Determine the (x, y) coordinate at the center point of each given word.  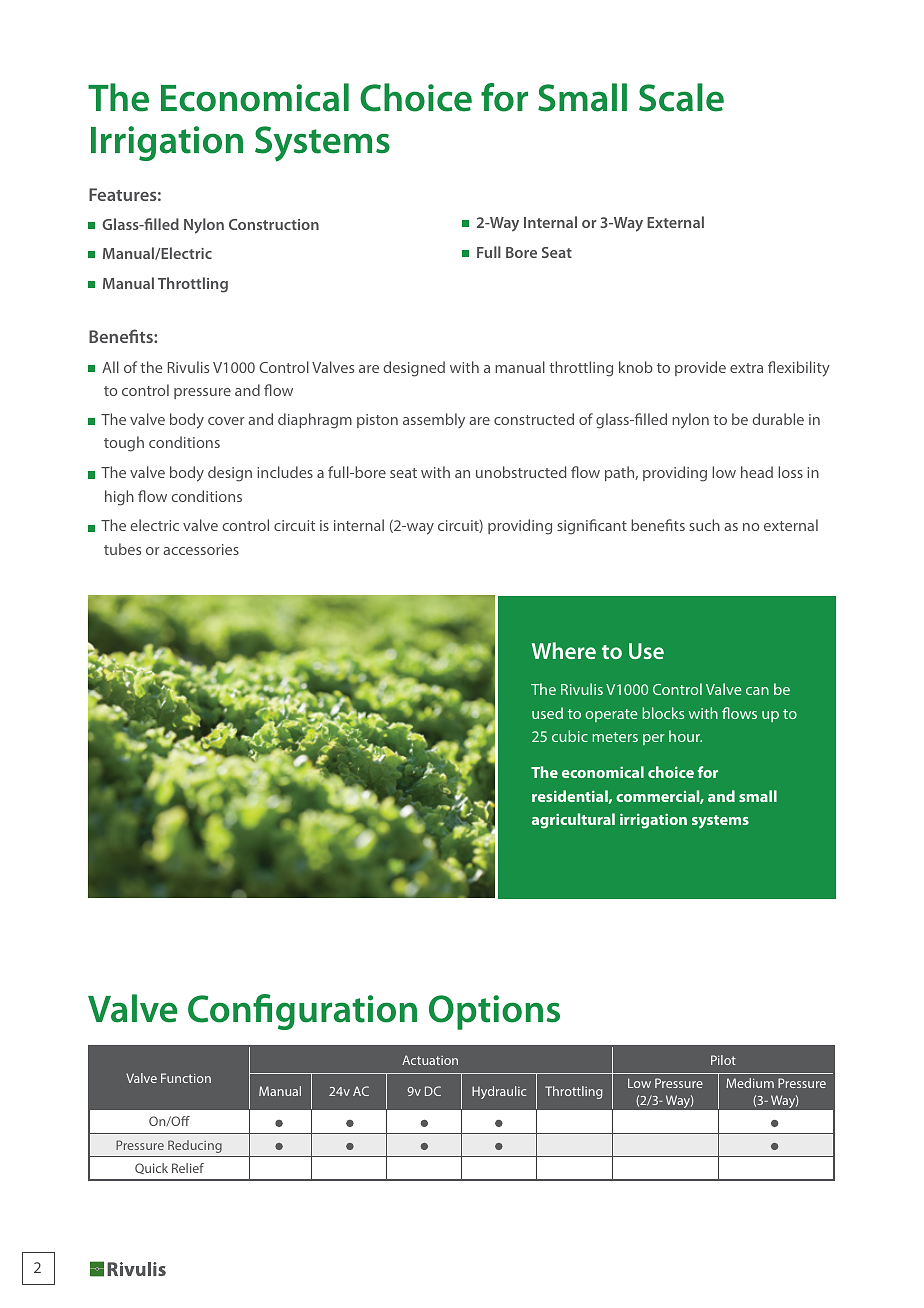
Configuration (302, 1012)
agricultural (573, 821)
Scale (681, 97)
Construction (274, 224)
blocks (663, 713)
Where (564, 650)
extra (746, 368)
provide (700, 368)
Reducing (195, 1146)
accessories (201, 549)
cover (226, 421)
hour (685, 736)
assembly (434, 420)
